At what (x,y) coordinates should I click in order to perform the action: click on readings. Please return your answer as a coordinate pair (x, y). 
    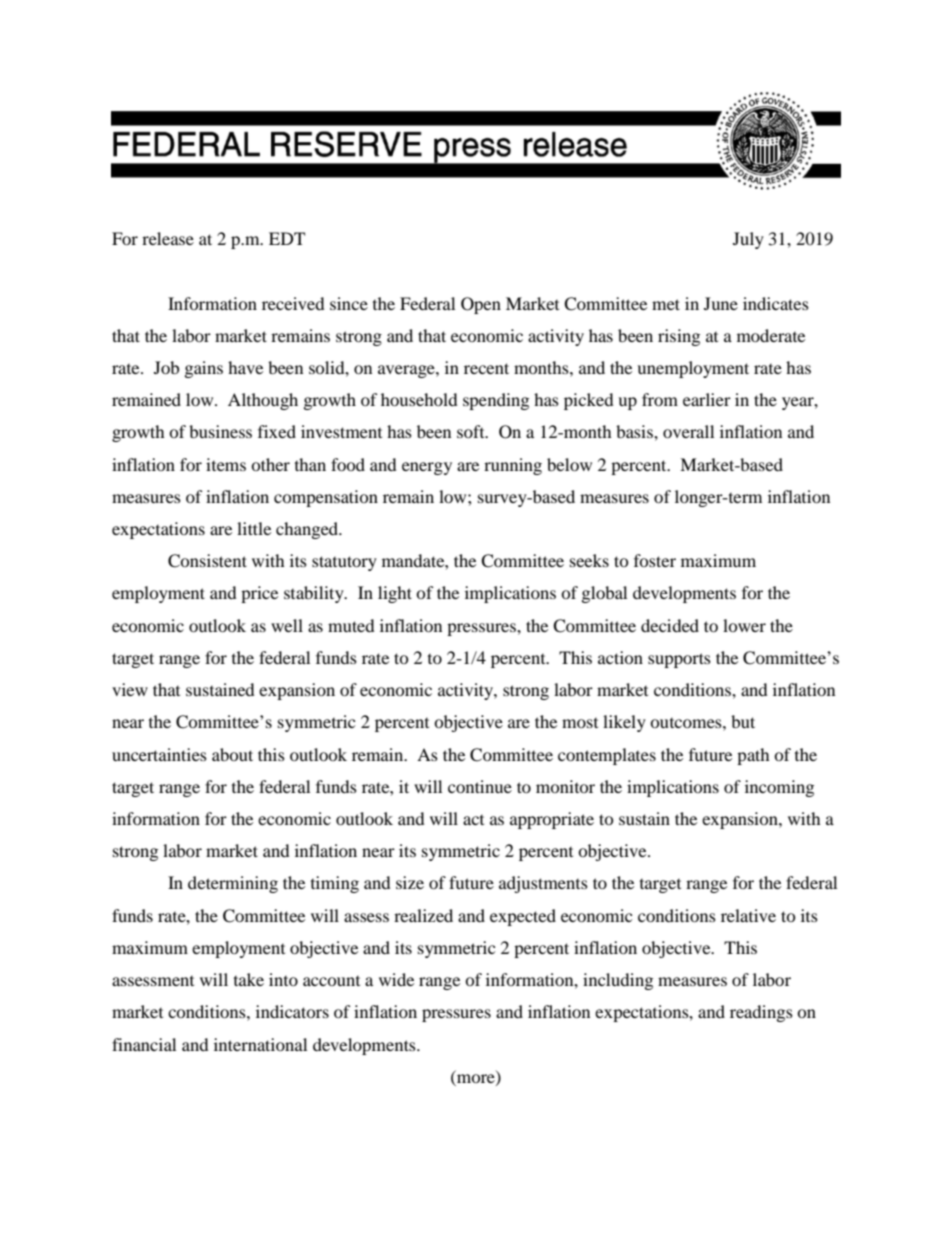
    Looking at the image, I should click on (761, 1013).
